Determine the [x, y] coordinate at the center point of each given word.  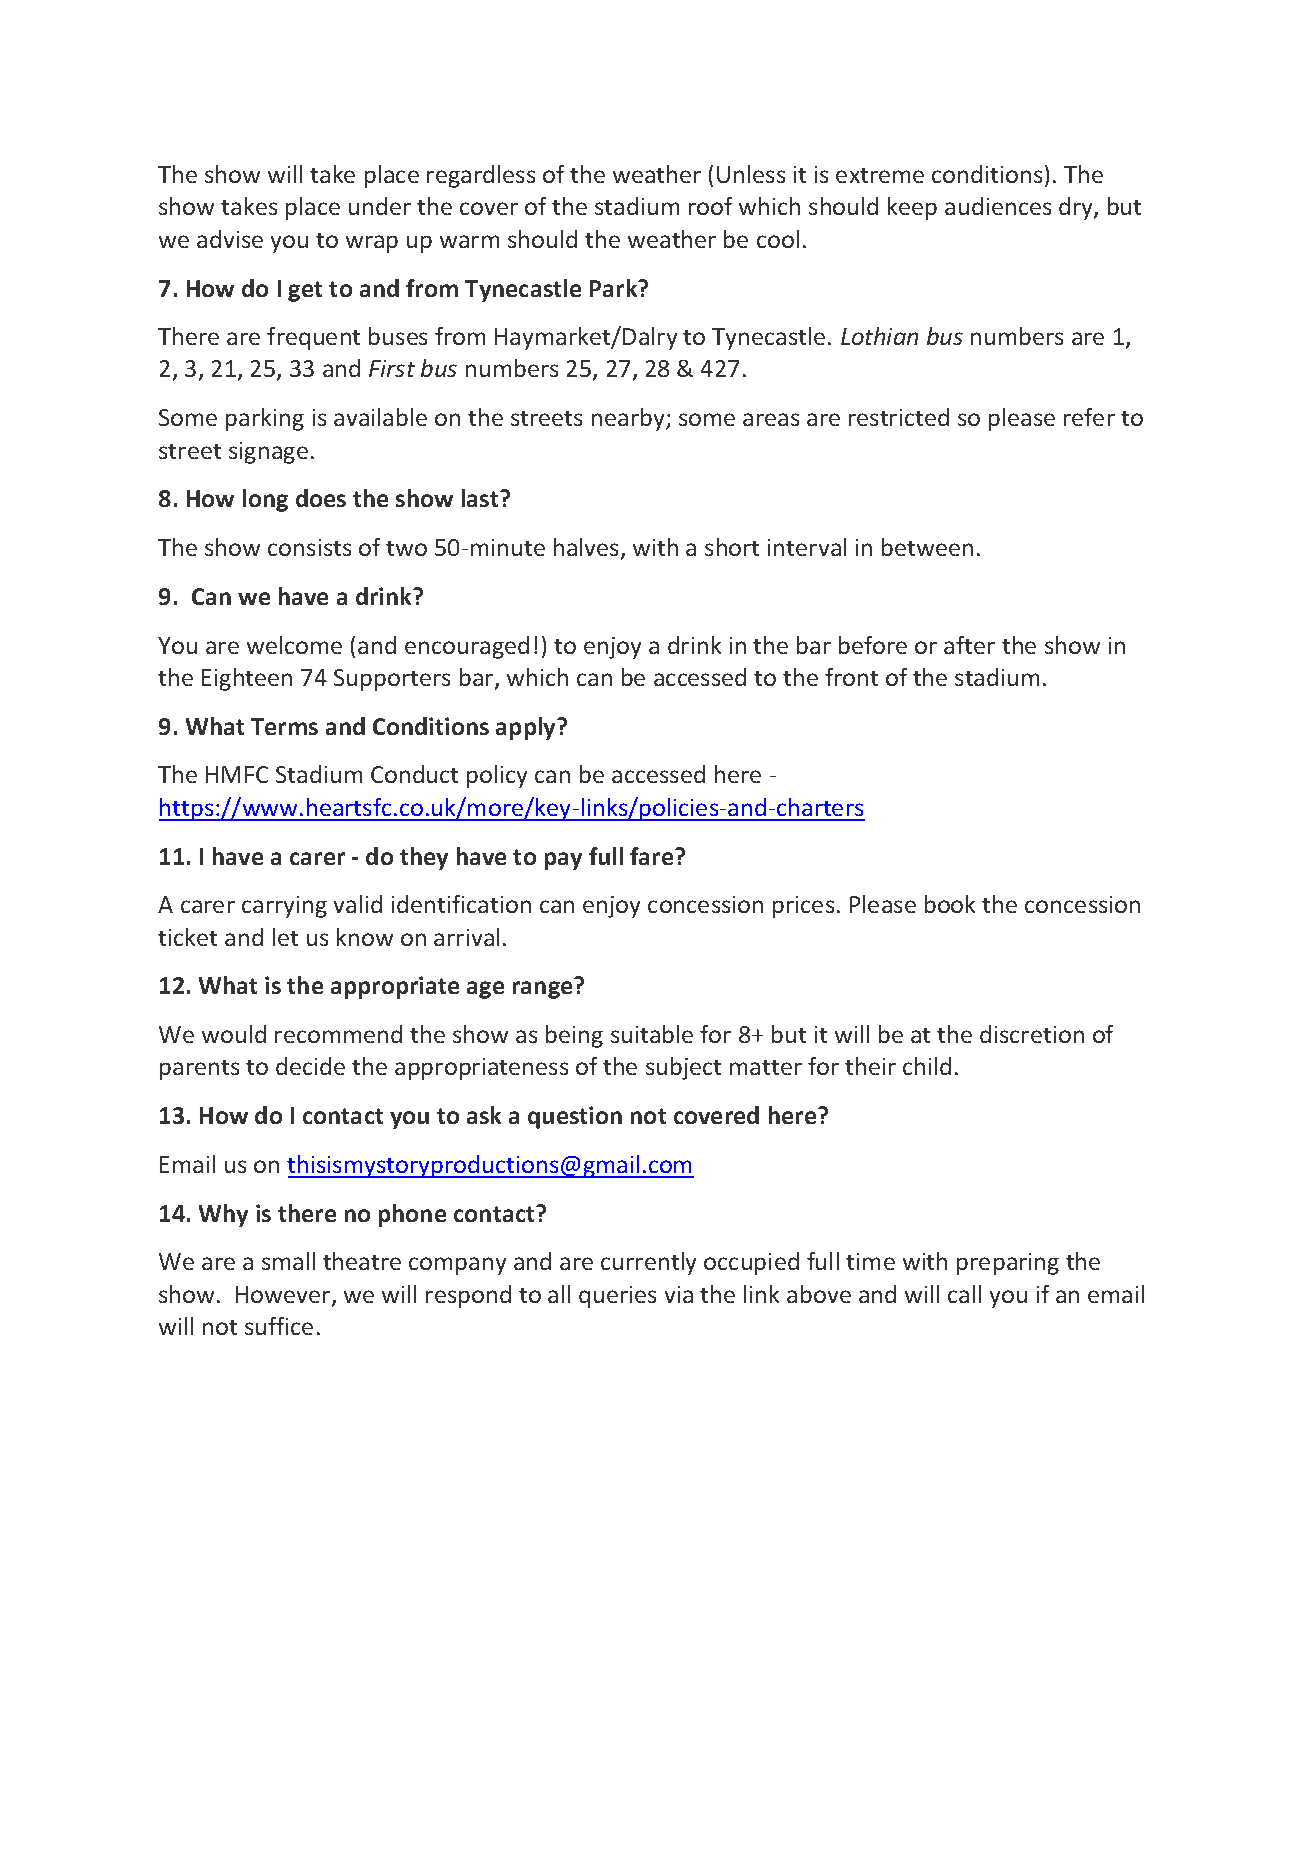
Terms [284, 726]
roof [710, 206]
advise [230, 239]
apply [527, 728]
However [284, 1296]
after [969, 645]
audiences [998, 206]
